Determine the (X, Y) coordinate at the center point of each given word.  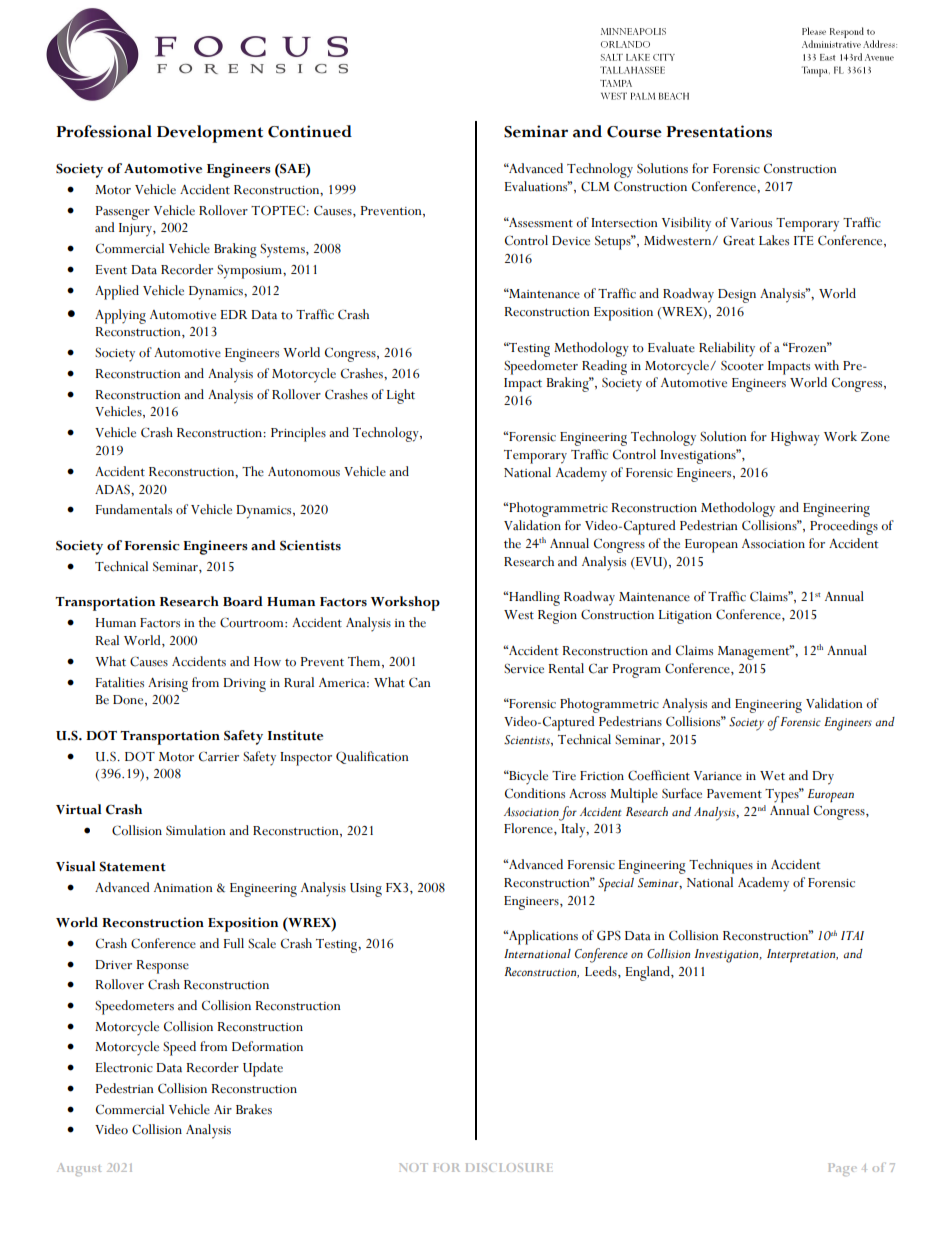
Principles (298, 434)
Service (524, 668)
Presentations (719, 131)
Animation (183, 888)
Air (223, 1109)
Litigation (685, 617)
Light (401, 396)
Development (210, 134)
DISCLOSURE (509, 1167)
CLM (595, 186)
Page (842, 1169)
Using (366, 890)
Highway (795, 438)
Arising (168, 685)
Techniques (721, 866)
